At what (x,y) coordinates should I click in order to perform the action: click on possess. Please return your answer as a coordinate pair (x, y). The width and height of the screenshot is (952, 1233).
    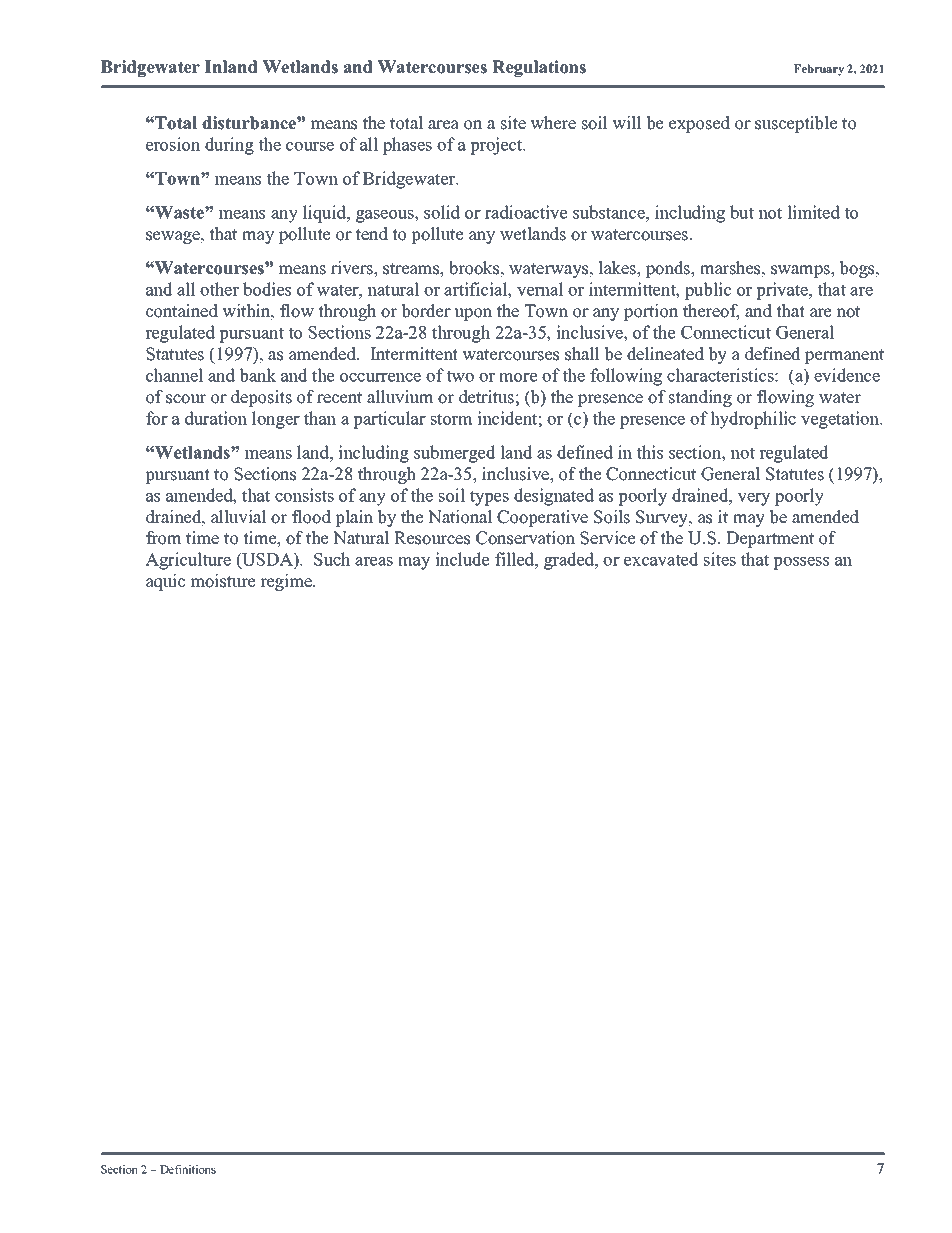
    Looking at the image, I should click on (801, 563).
